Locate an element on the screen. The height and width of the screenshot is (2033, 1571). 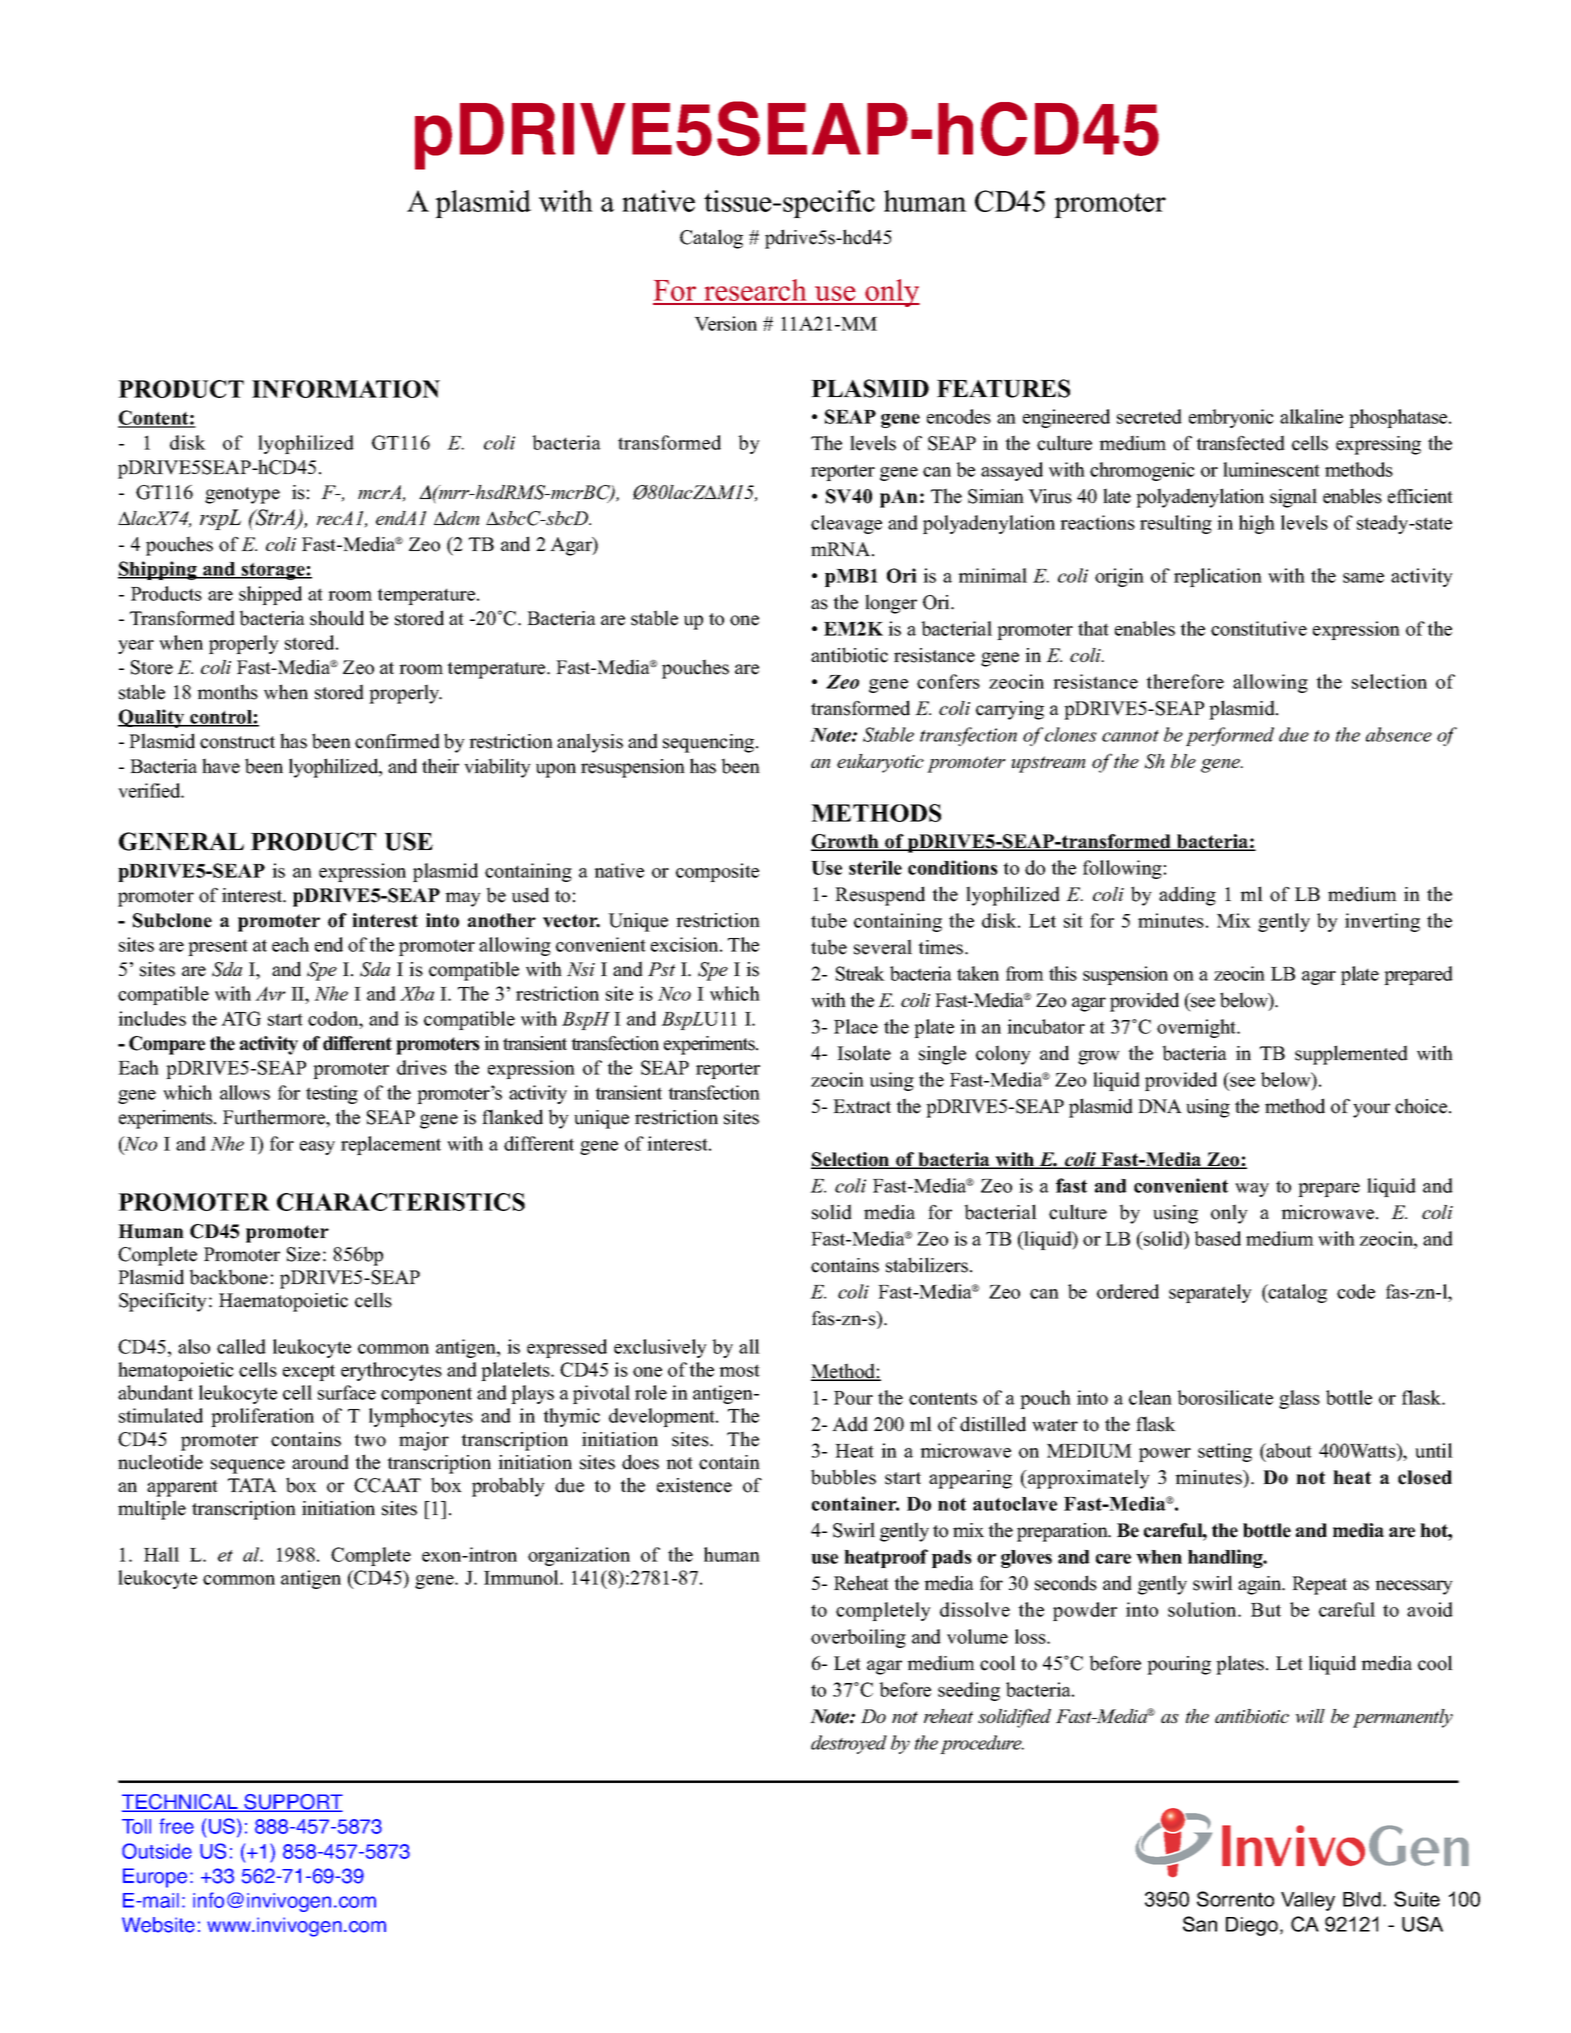
destroyed is located at coordinates (849, 1744).
